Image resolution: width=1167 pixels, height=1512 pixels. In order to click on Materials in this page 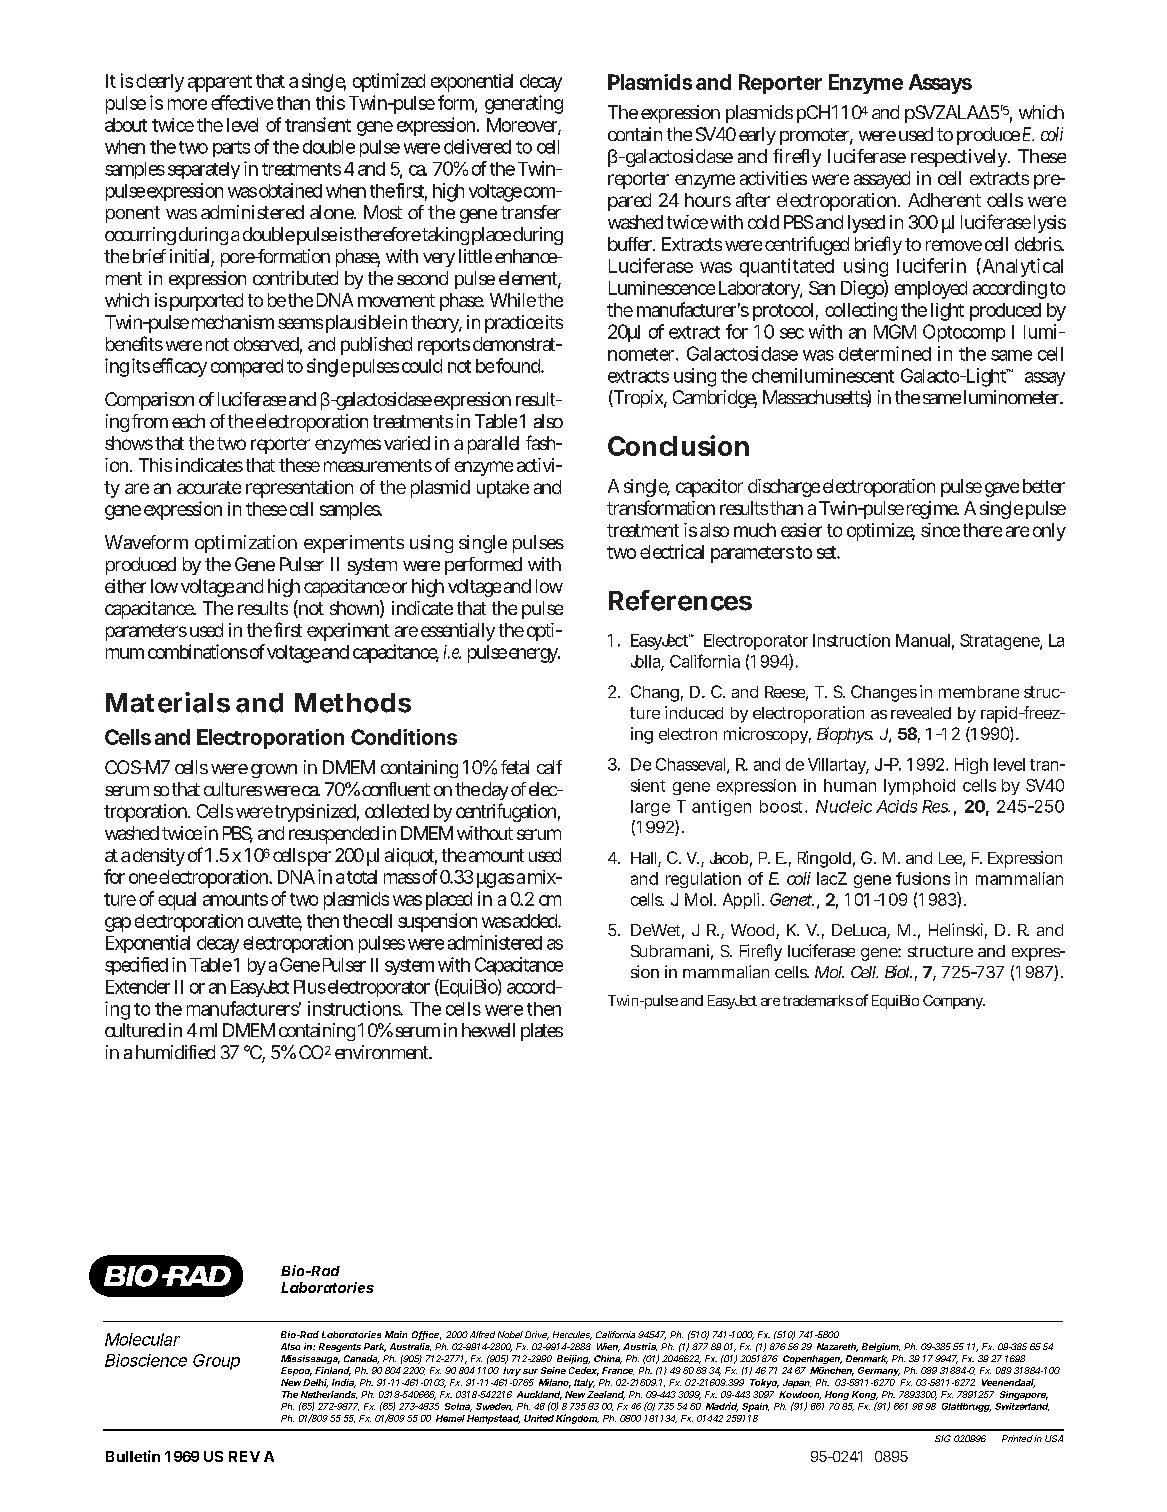, I will do `click(168, 702)`.
